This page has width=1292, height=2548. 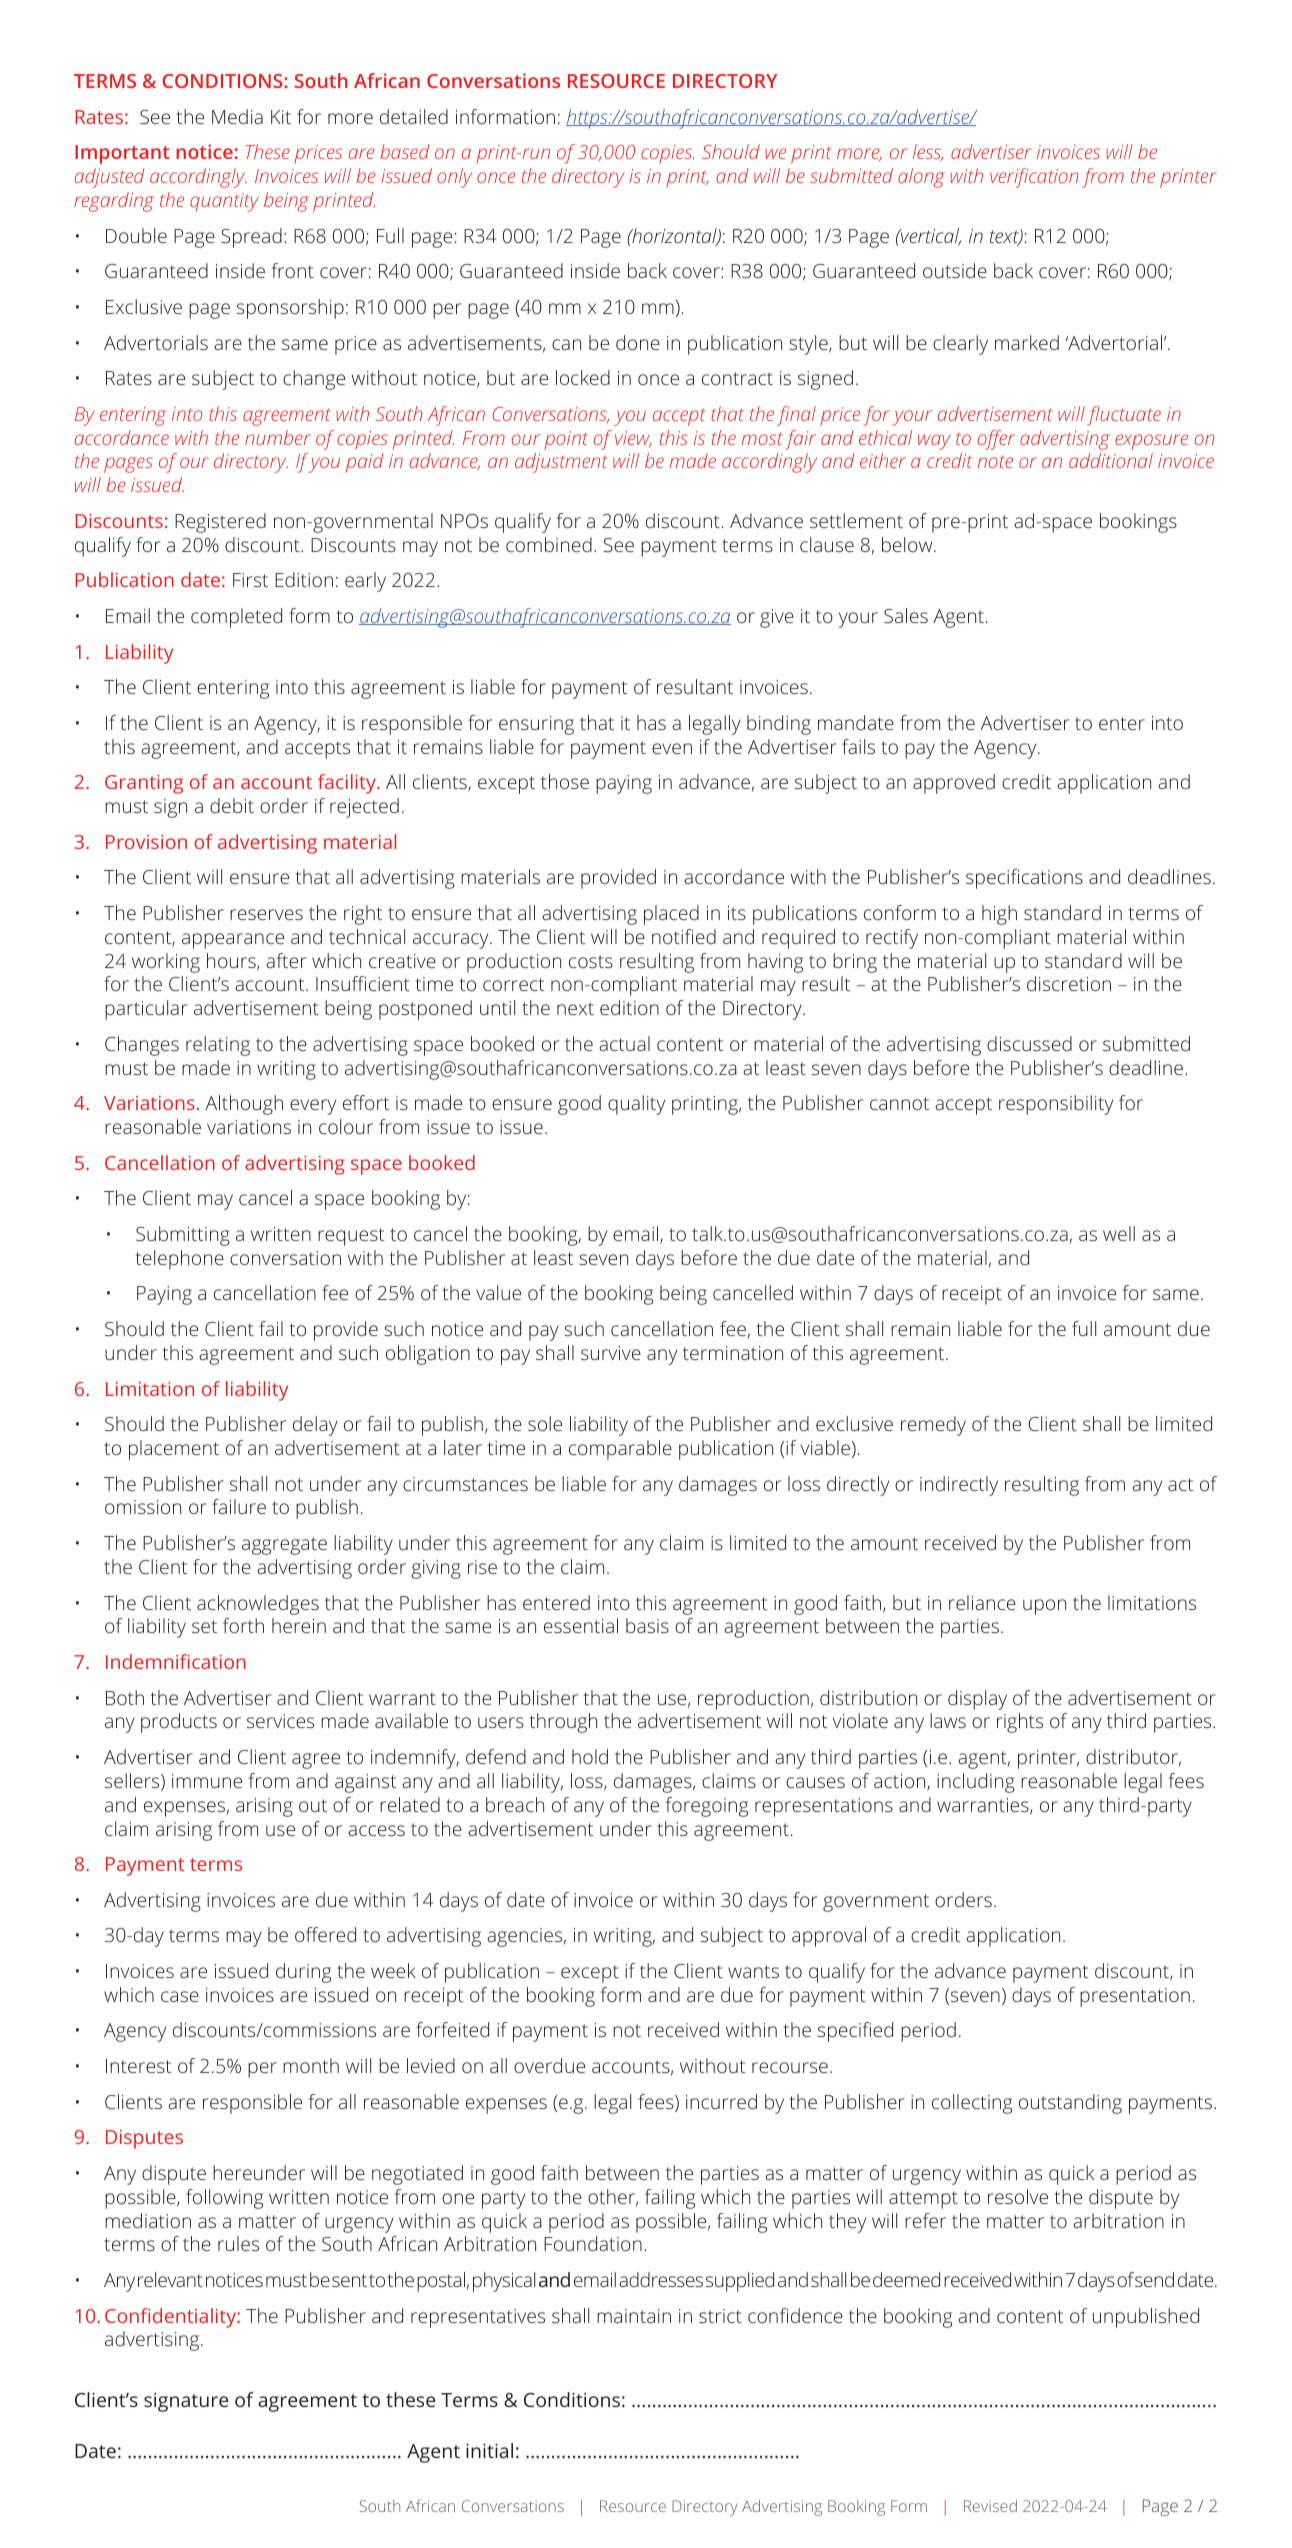 I want to click on appearance, so click(x=233, y=941).
